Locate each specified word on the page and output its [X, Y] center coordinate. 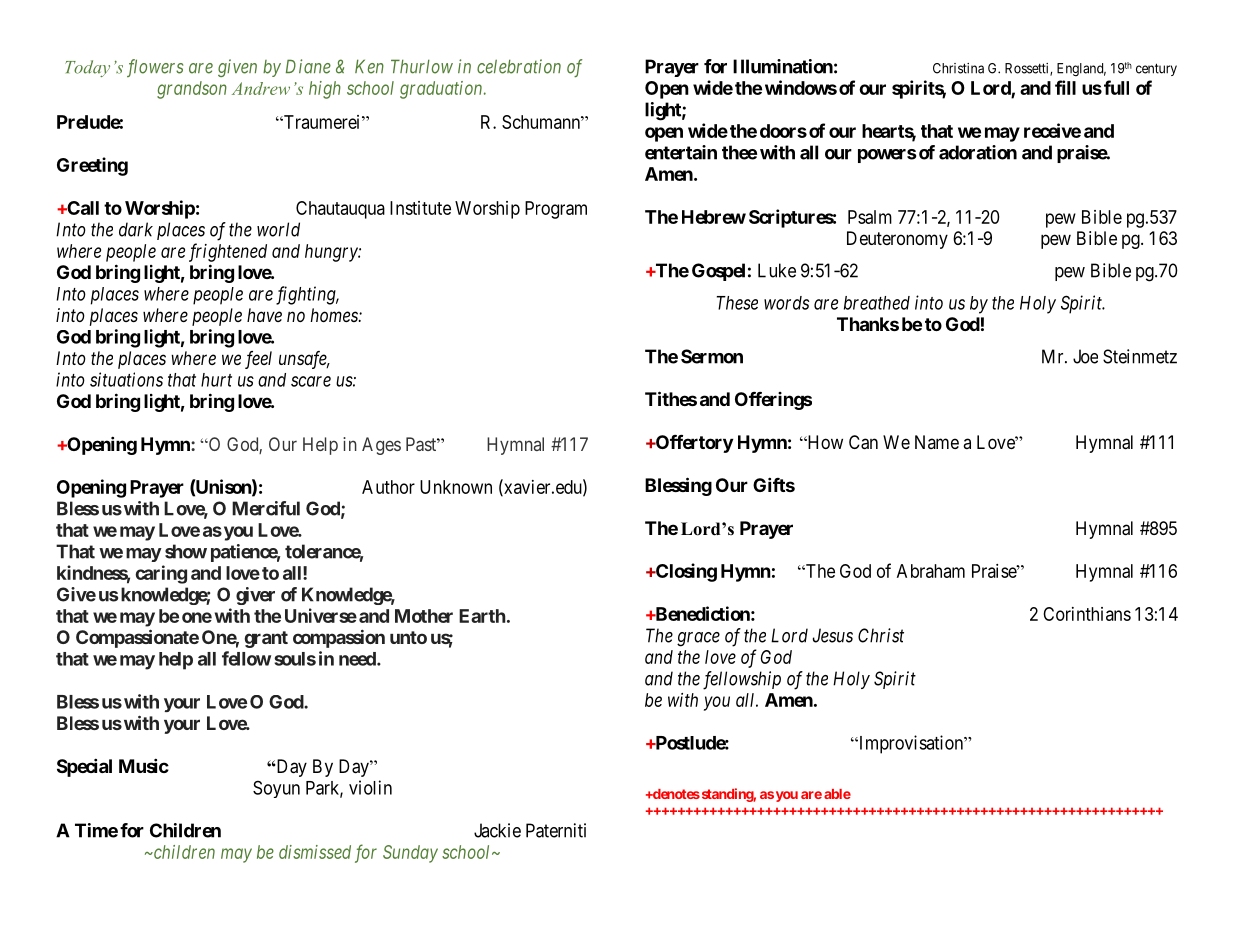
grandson [192, 90]
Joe [1085, 356]
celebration [519, 66]
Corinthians [1087, 614]
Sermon [712, 356]
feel [258, 360]
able [837, 794]
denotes [675, 794]
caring [161, 574]
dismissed [315, 852]
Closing [685, 572]
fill [1065, 87]
